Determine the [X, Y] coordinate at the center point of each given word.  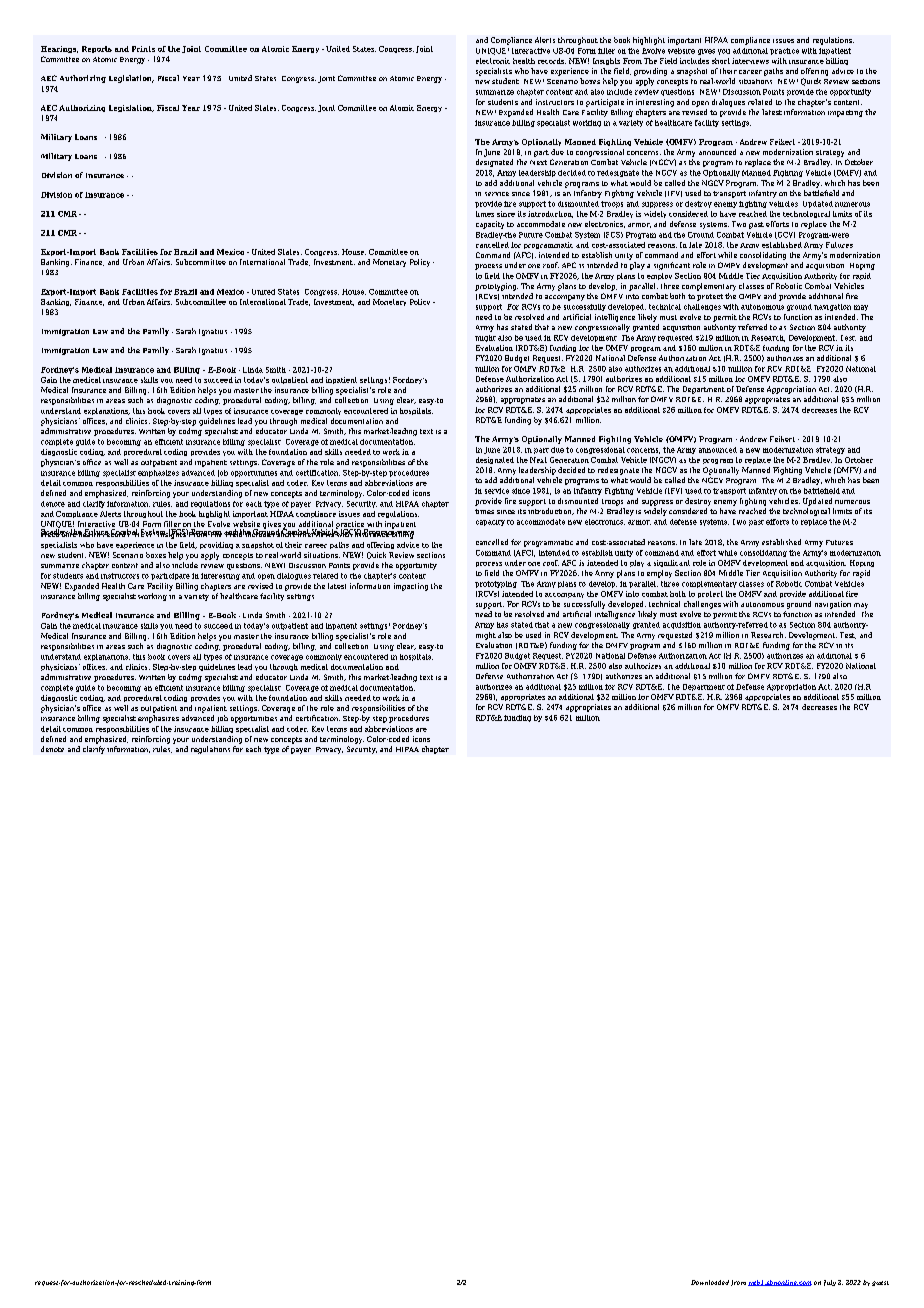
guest [880, 1283]
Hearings [59, 49]
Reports [97, 49]
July [830, 1283]
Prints [143, 49]
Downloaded [710, 1282]
